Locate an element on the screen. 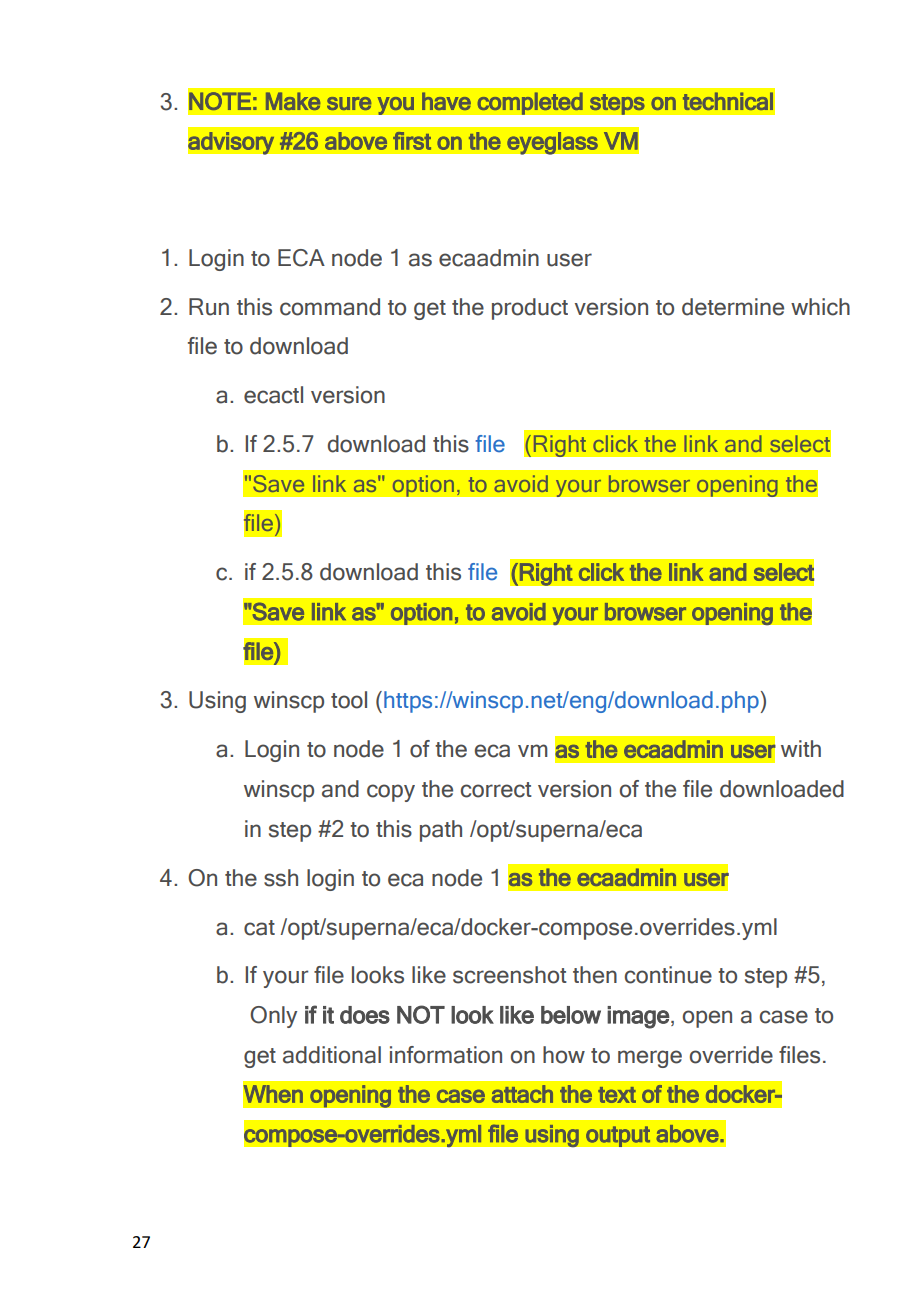 The image size is (924, 1308). additional is located at coordinates (332, 1055).
